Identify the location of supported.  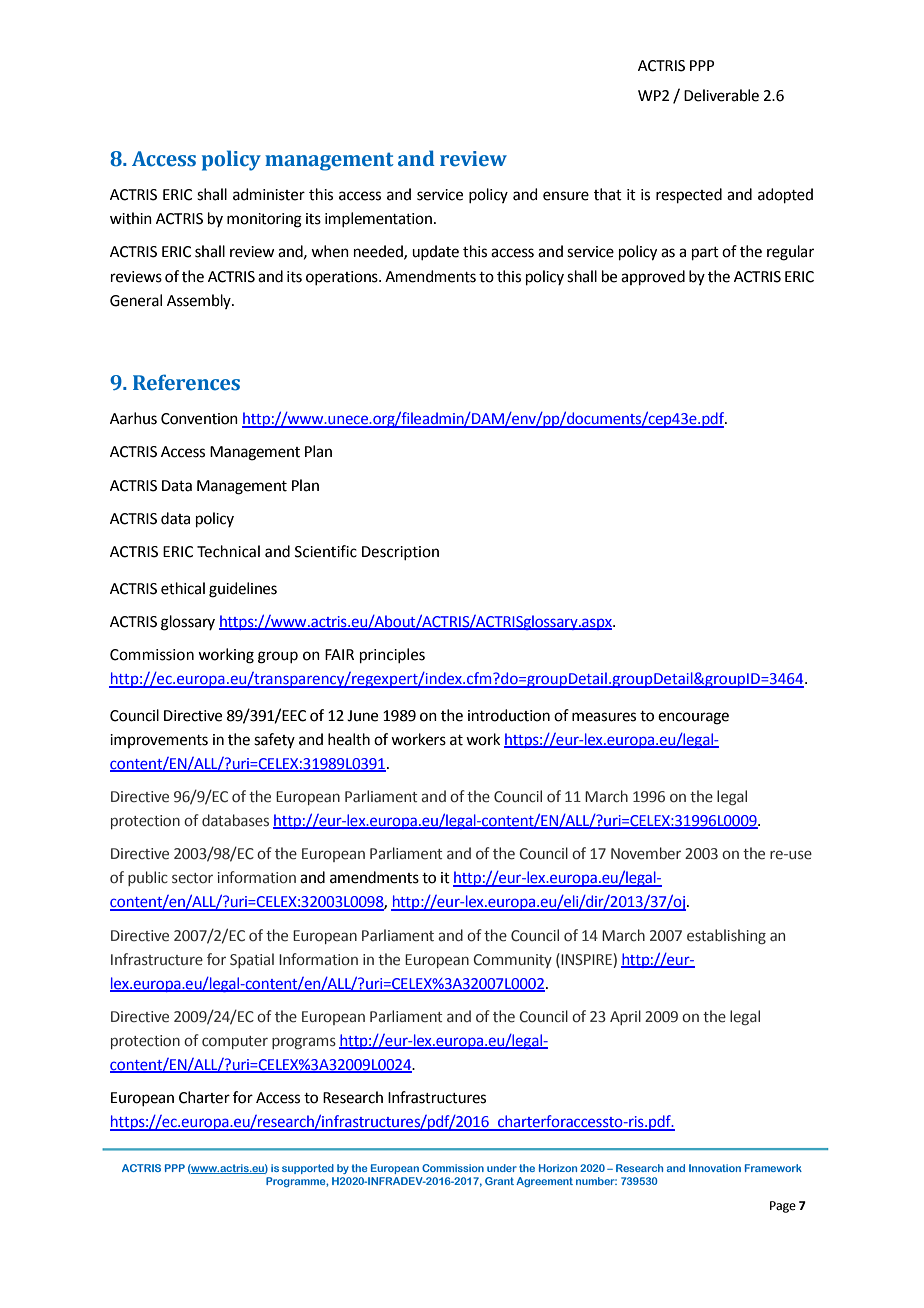
(308, 1169).
